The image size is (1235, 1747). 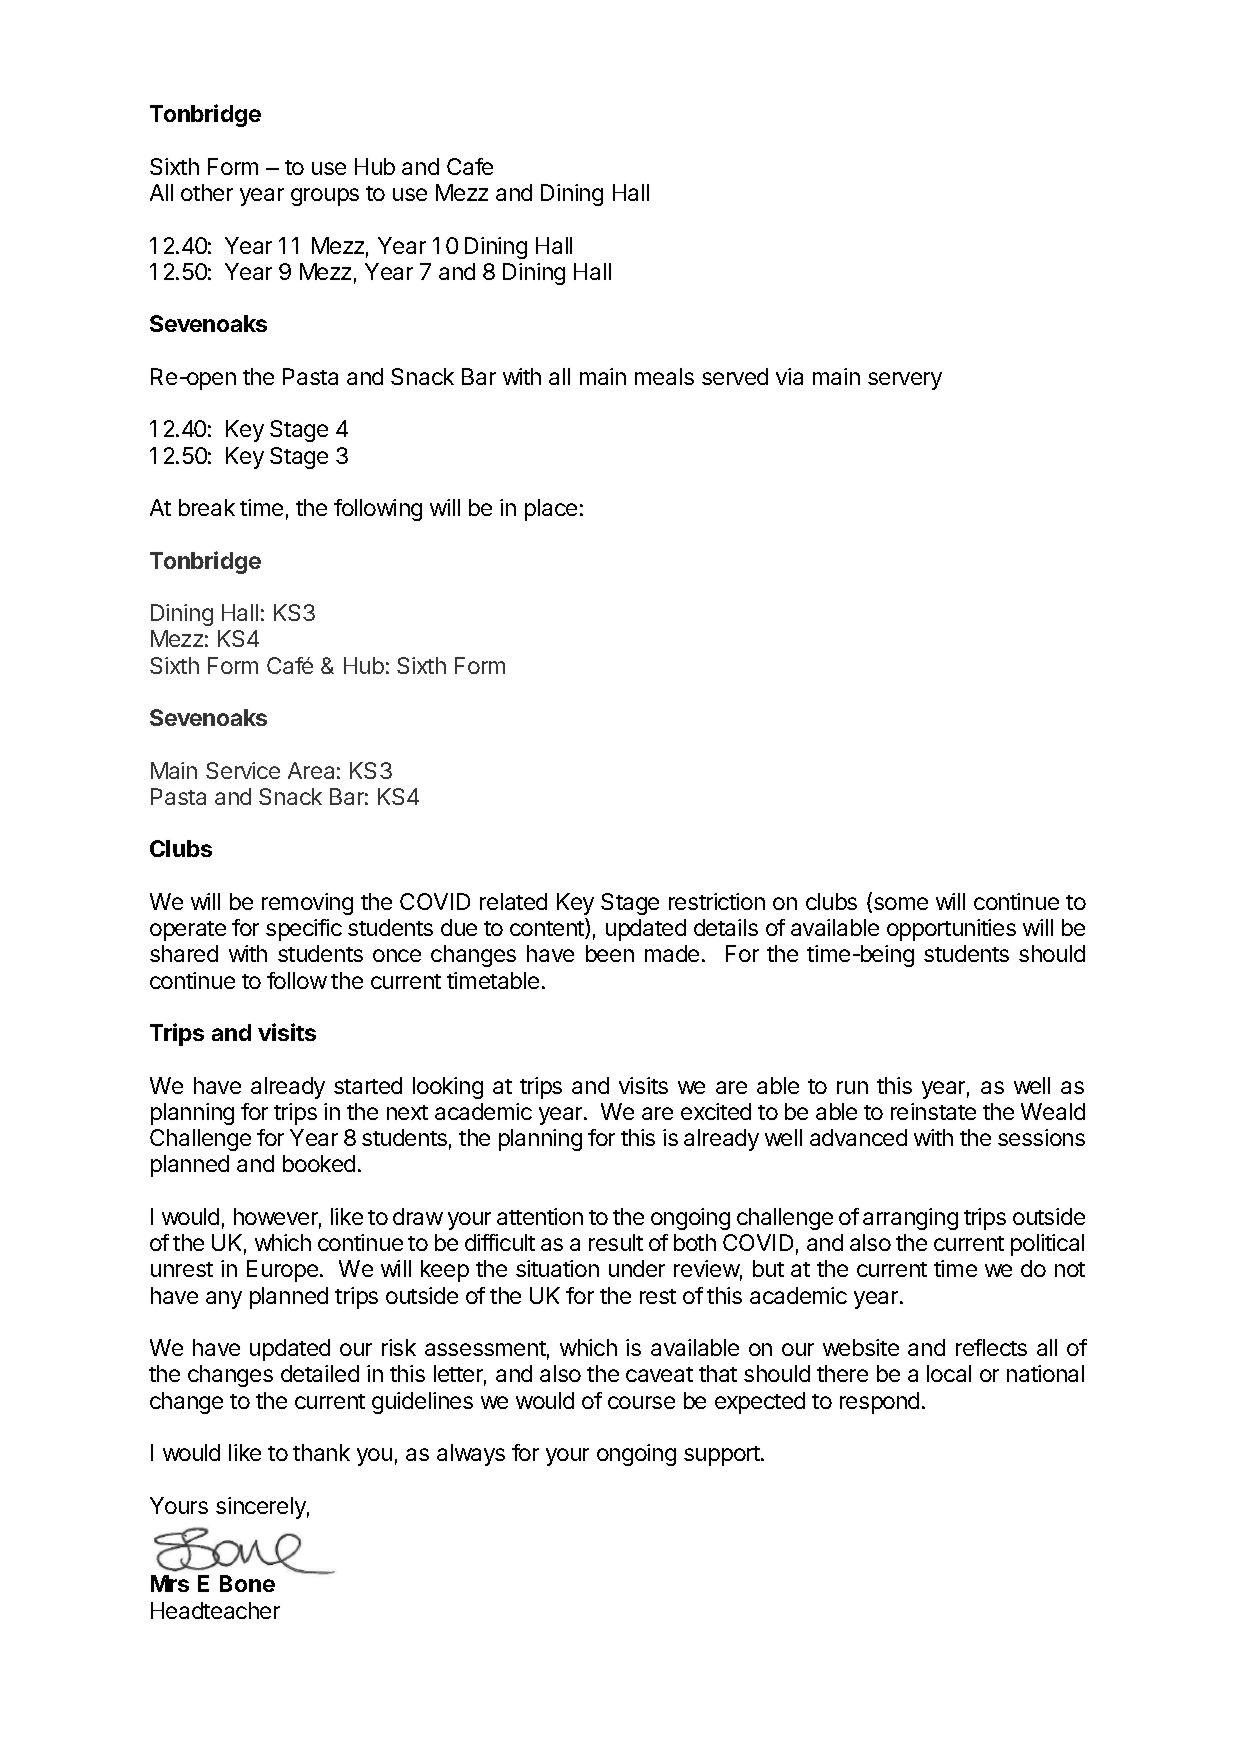 I want to click on via, so click(x=789, y=376).
